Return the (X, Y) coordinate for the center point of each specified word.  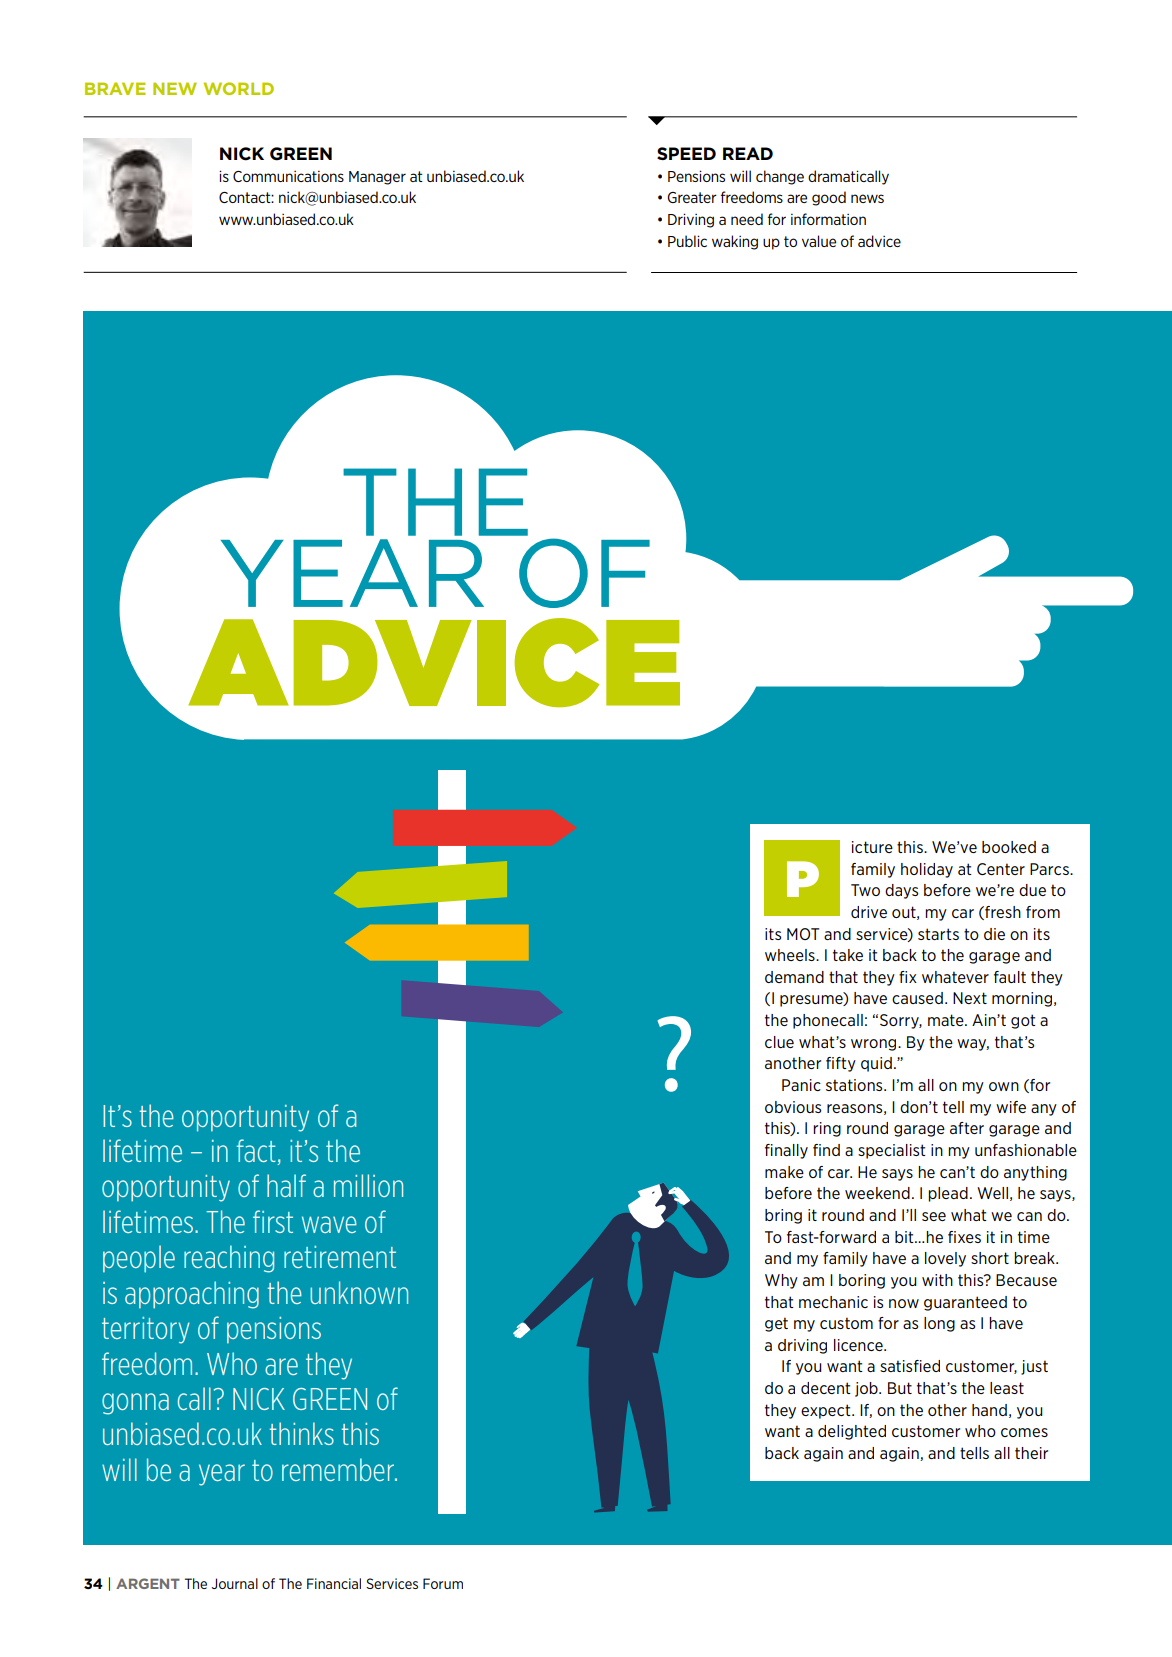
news (867, 198)
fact (257, 1152)
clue (779, 1042)
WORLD (238, 88)
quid (876, 1064)
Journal (235, 1583)
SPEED (686, 153)
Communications (288, 176)
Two (865, 890)
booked (1009, 847)
